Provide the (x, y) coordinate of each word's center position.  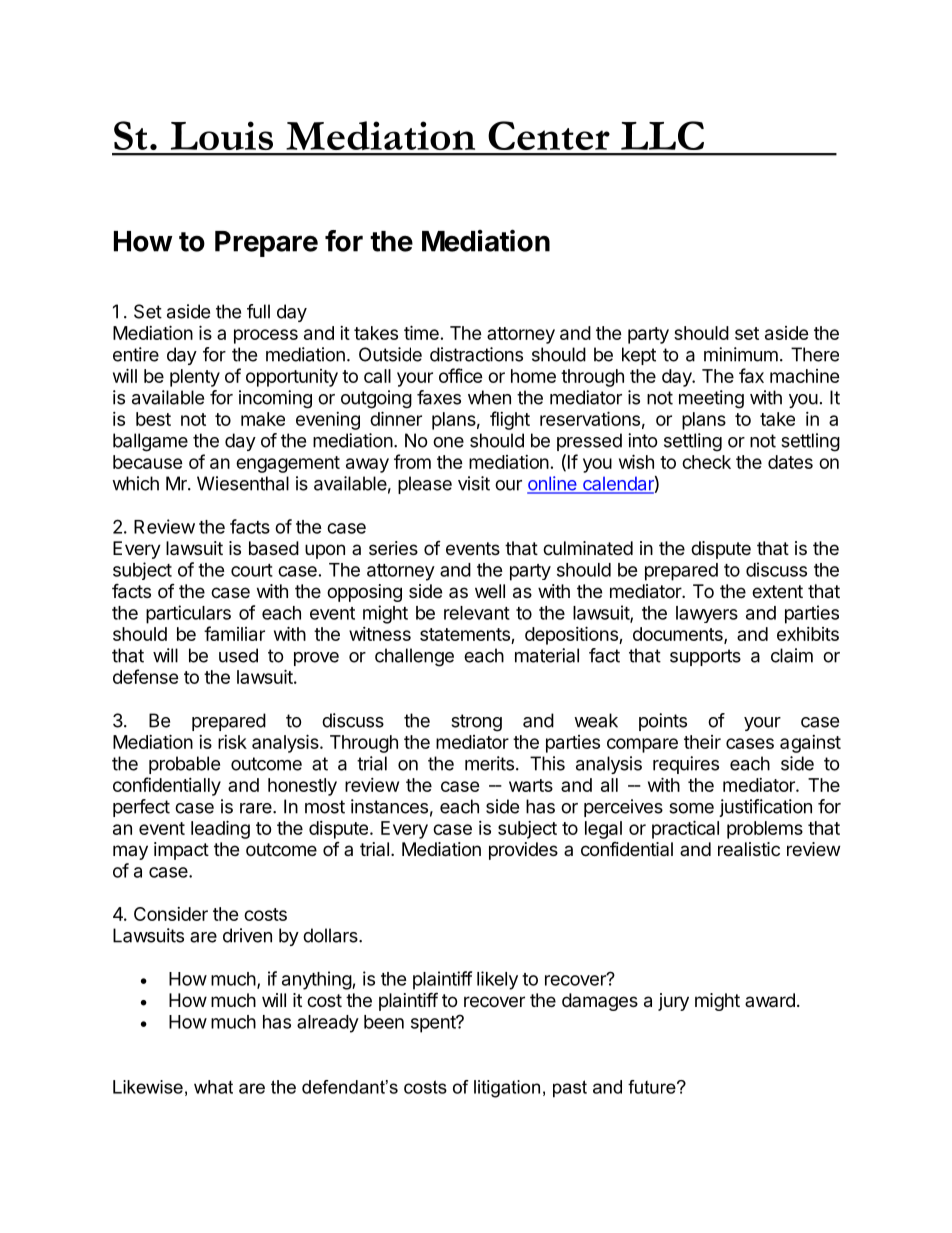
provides (523, 851)
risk (232, 742)
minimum (741, 354)
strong (476, 723)
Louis (222, 135)
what (213, 1087)
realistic (749, 849)
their (702, 742)
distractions (476, 354)
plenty (195, 378)
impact (181, 851)
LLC (662, 135)
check (706, 462)
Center (549, 135)
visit (474, 483)
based (274, 548)
